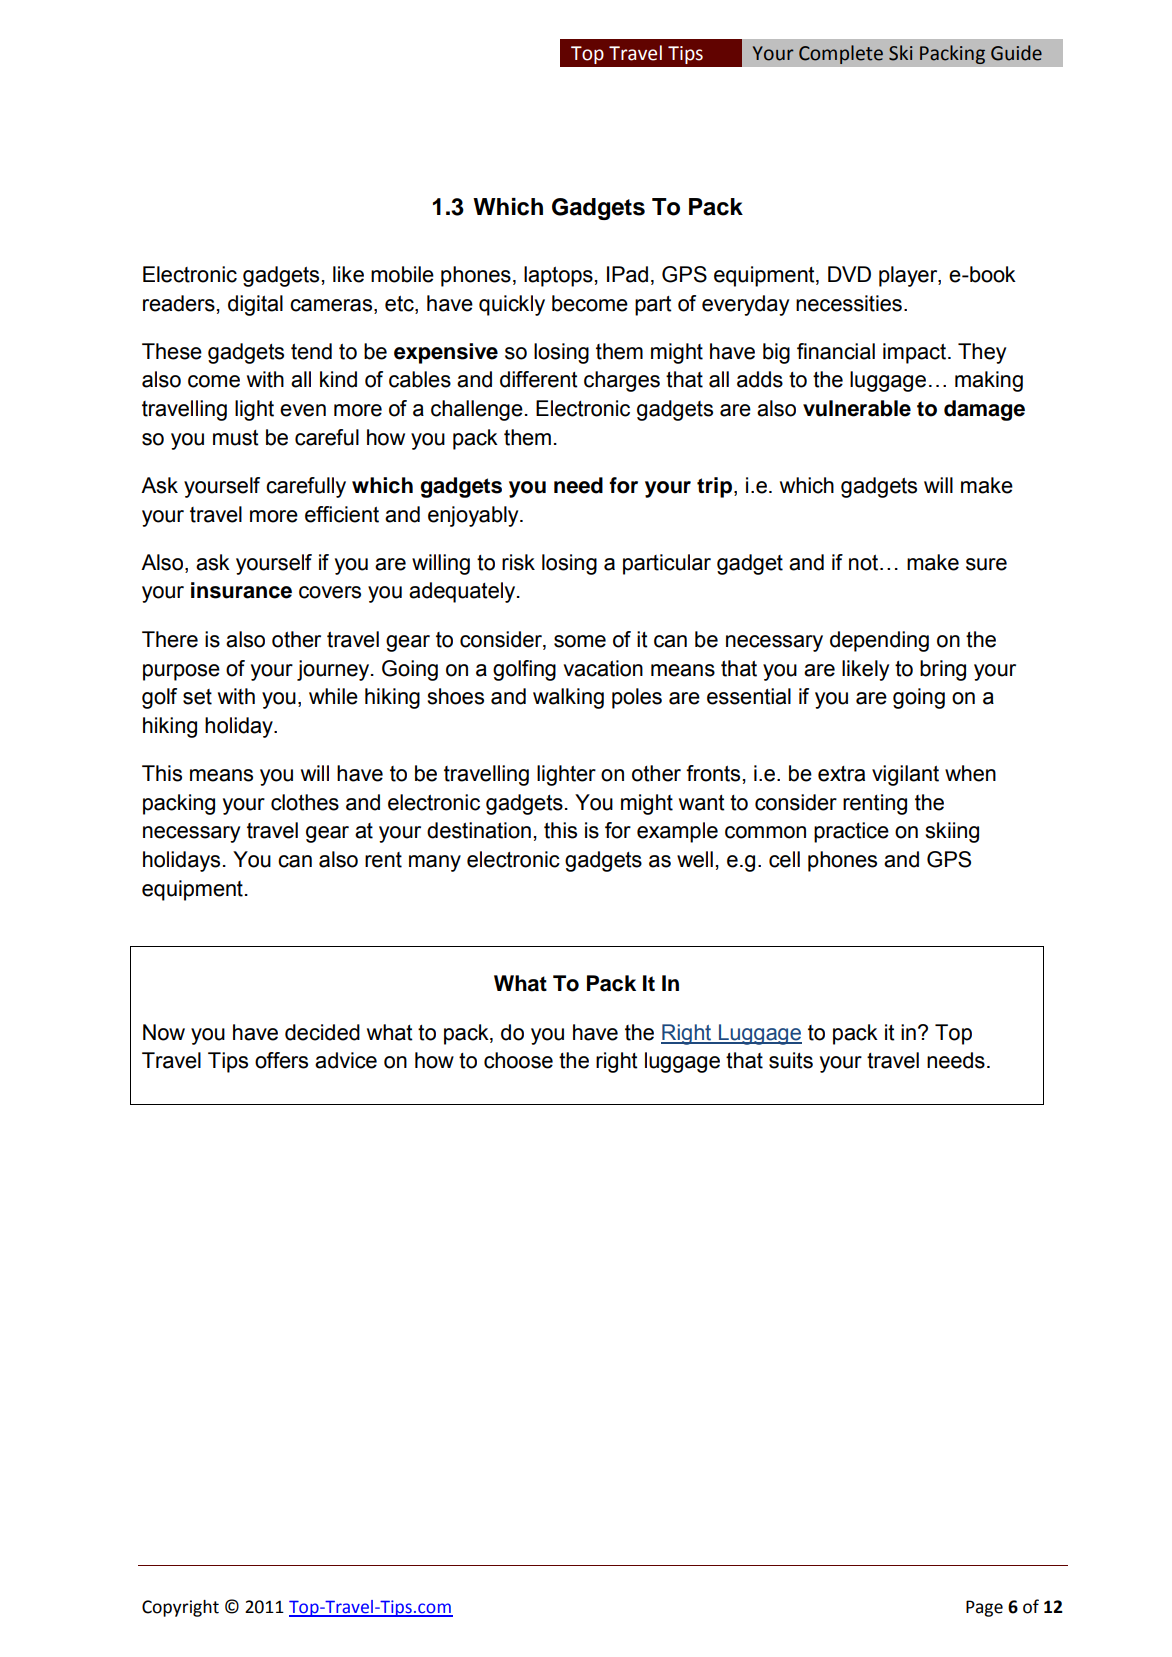 The height and width of the document is (1657, 1172). I want to click on offers, so click(281, 1060).
